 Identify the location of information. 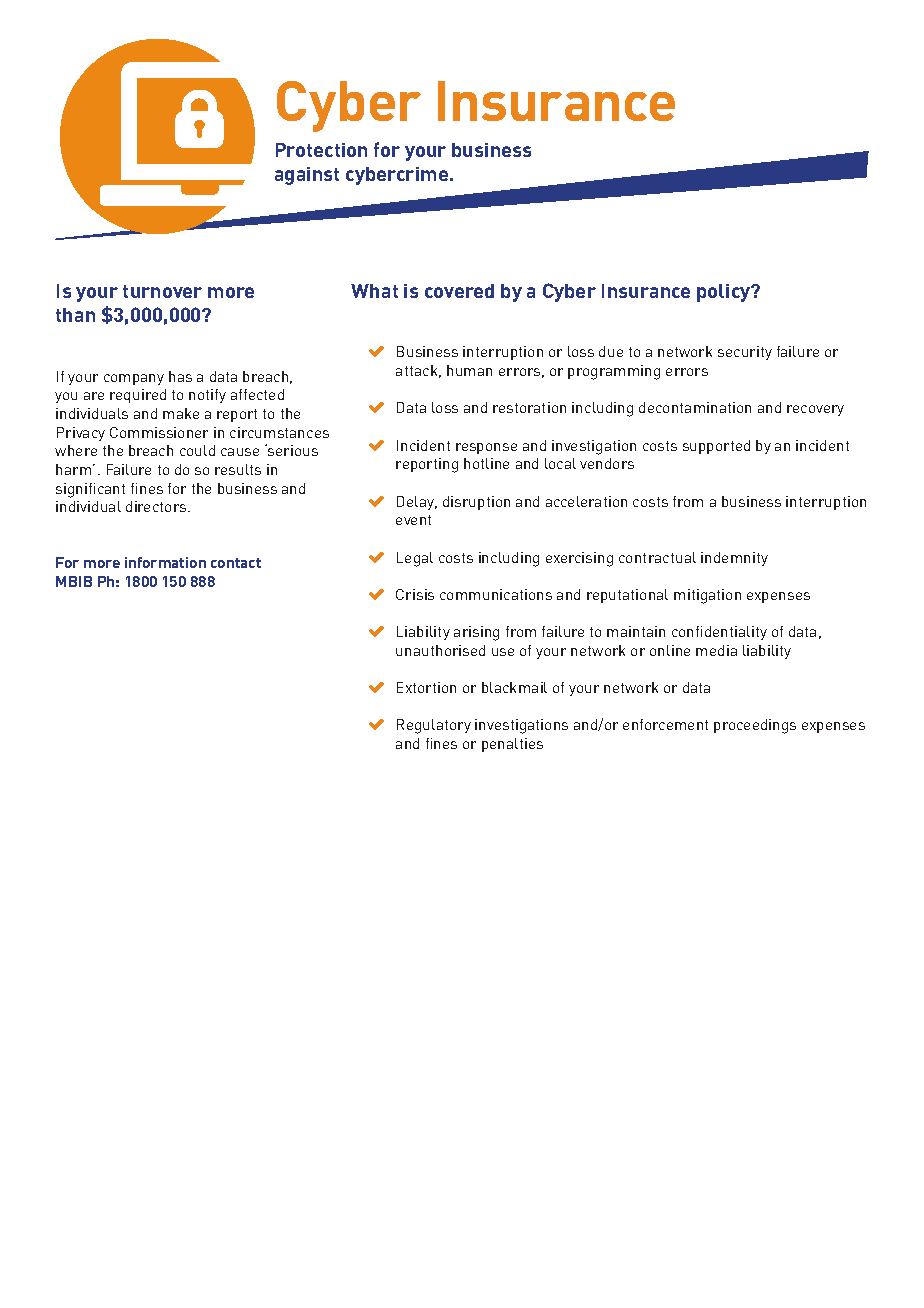
(165, 562).
